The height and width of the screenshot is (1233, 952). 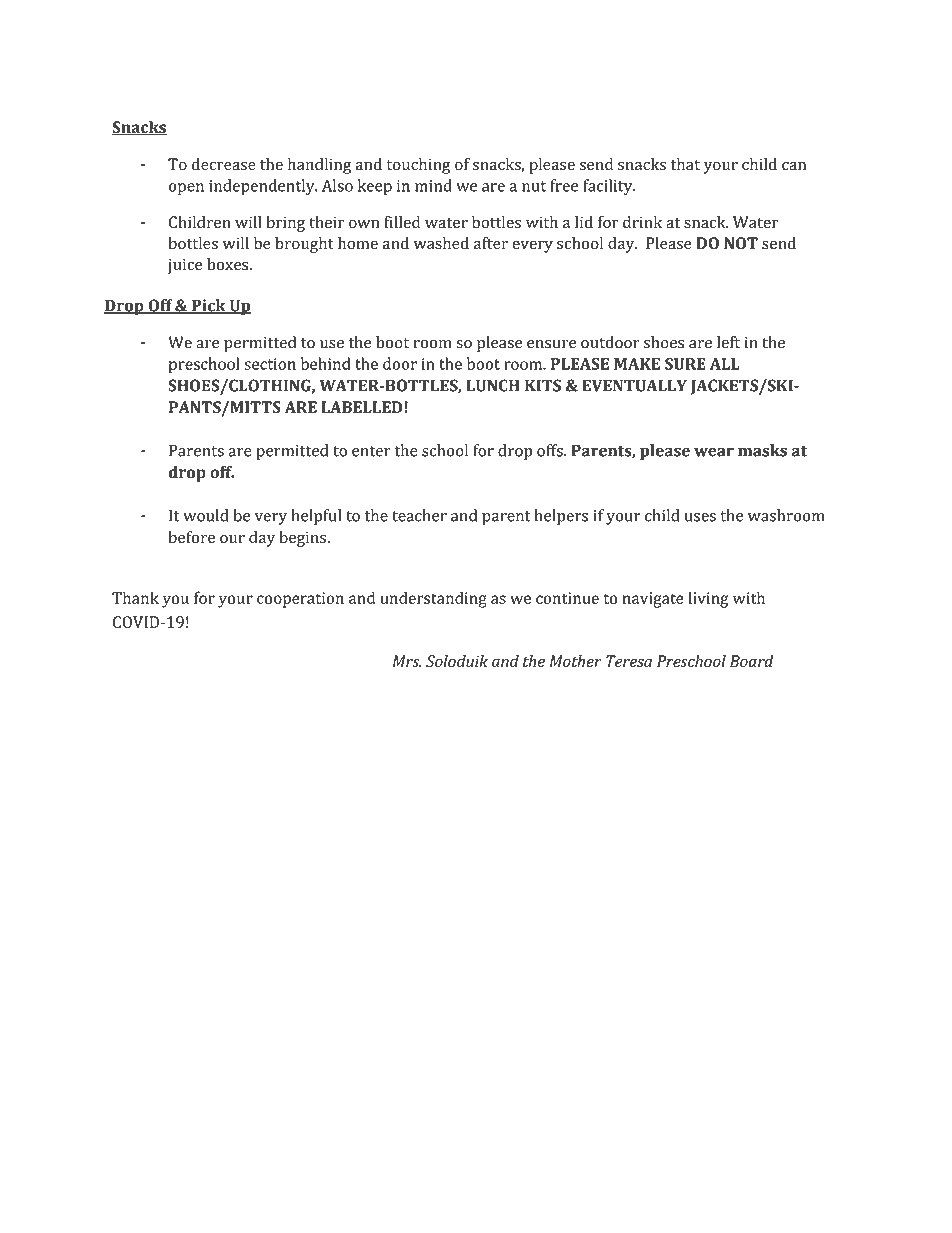 I want to click on LUNCH, so click(x=493, y=385).
